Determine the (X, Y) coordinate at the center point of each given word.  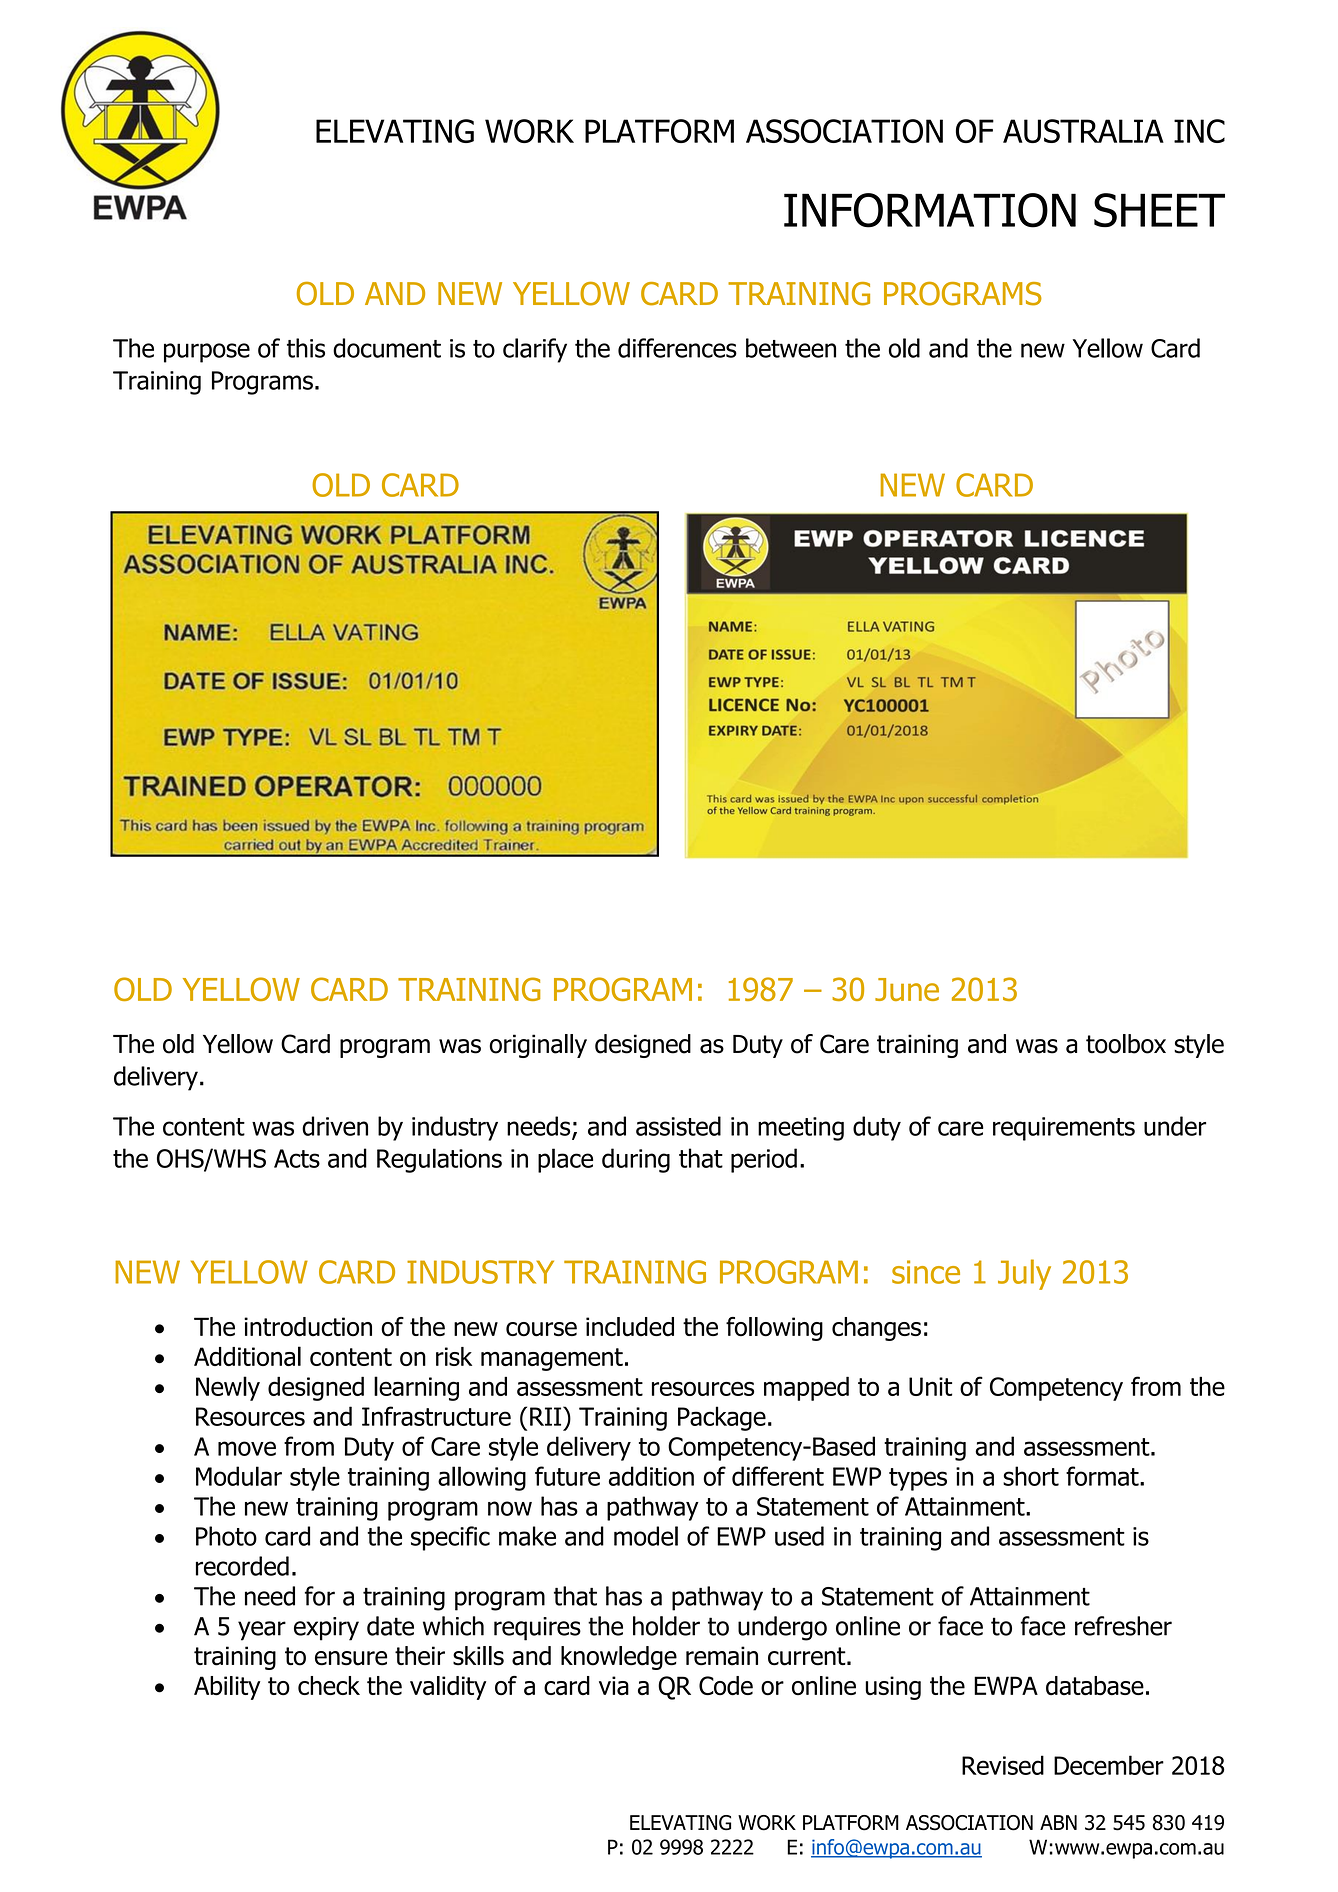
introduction (308, 1327)
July (1024, 1274)
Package (722, 1418)
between (791, 348)
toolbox (1126, 1044)
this (306, 348)
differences (677, 348)
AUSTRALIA (1083, 131)
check (329, 1685)
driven (335, 1126)
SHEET (1159, 210)
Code (726, 1686)
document (387, 348)
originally (538, 1046)
